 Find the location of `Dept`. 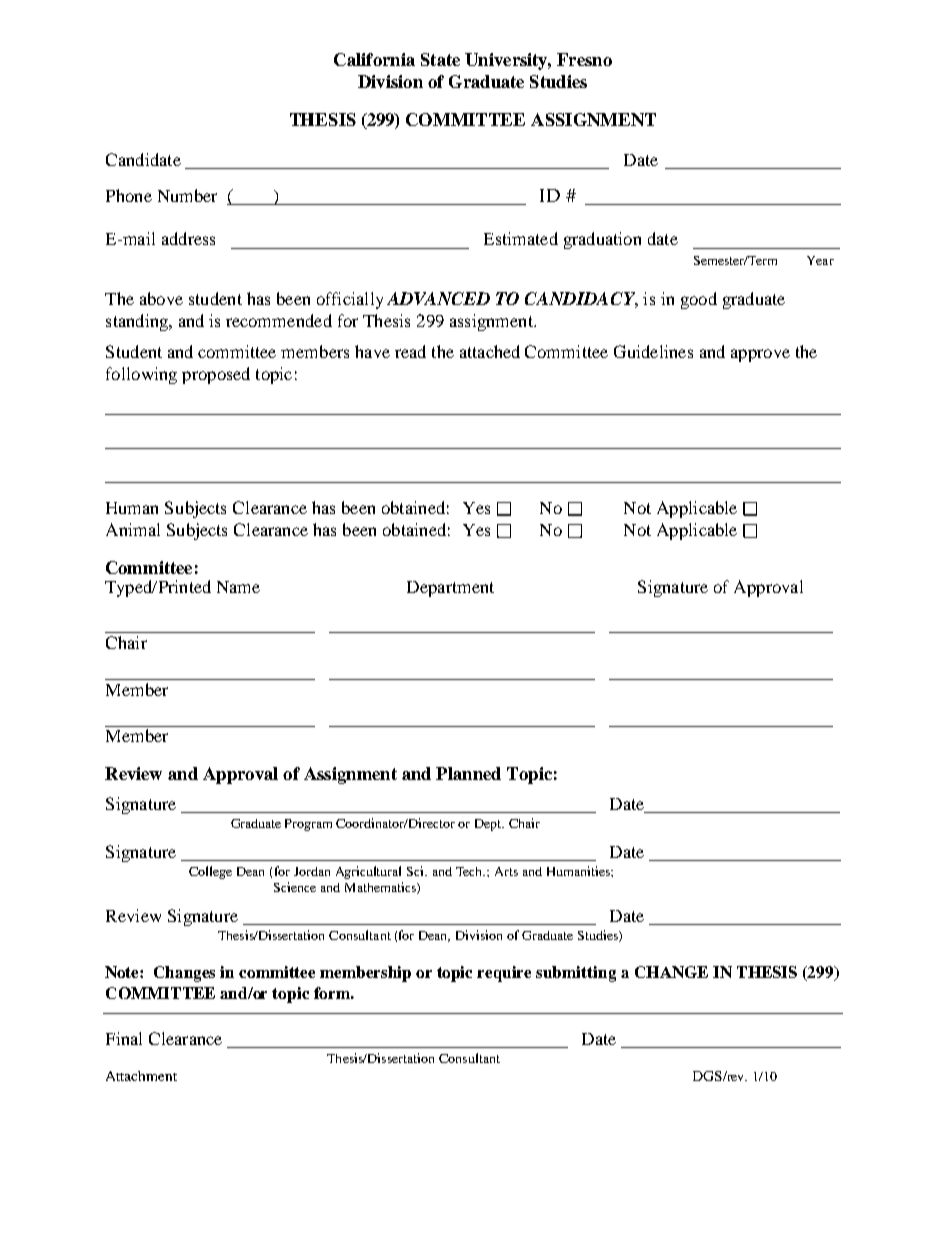

Dept is located at coordinates (489, 825).
